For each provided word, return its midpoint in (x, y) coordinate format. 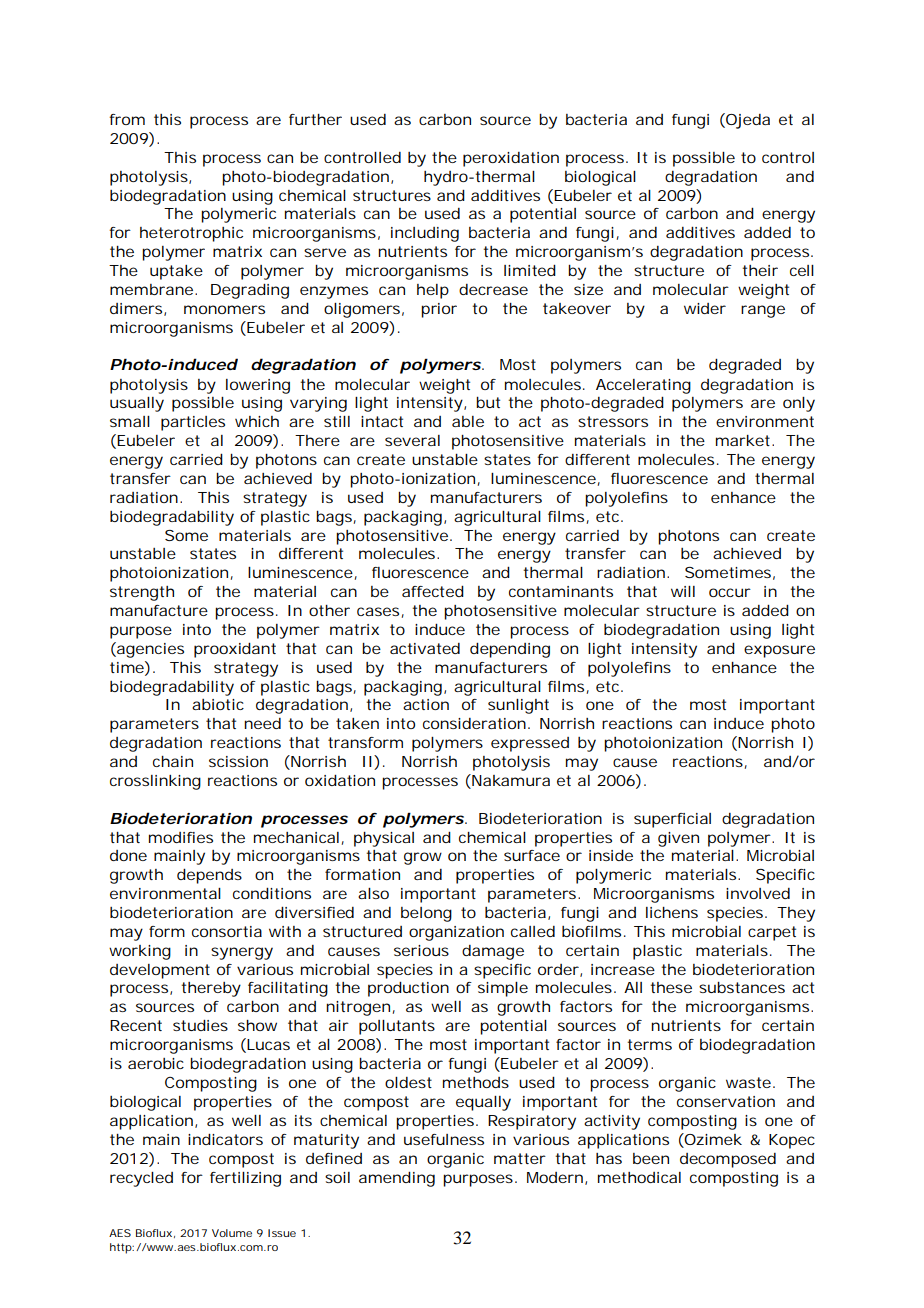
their (760, 270)
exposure (779, 651)
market (744, 440)
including (425, 234)
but (488, 402)
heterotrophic (191, 234)
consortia (227, 931)
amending (397, 1179)
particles (193, 423)
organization (456, 933)
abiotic (218, 704)
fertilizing (245, 1179)
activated (425, 648)
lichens (672, 912)
